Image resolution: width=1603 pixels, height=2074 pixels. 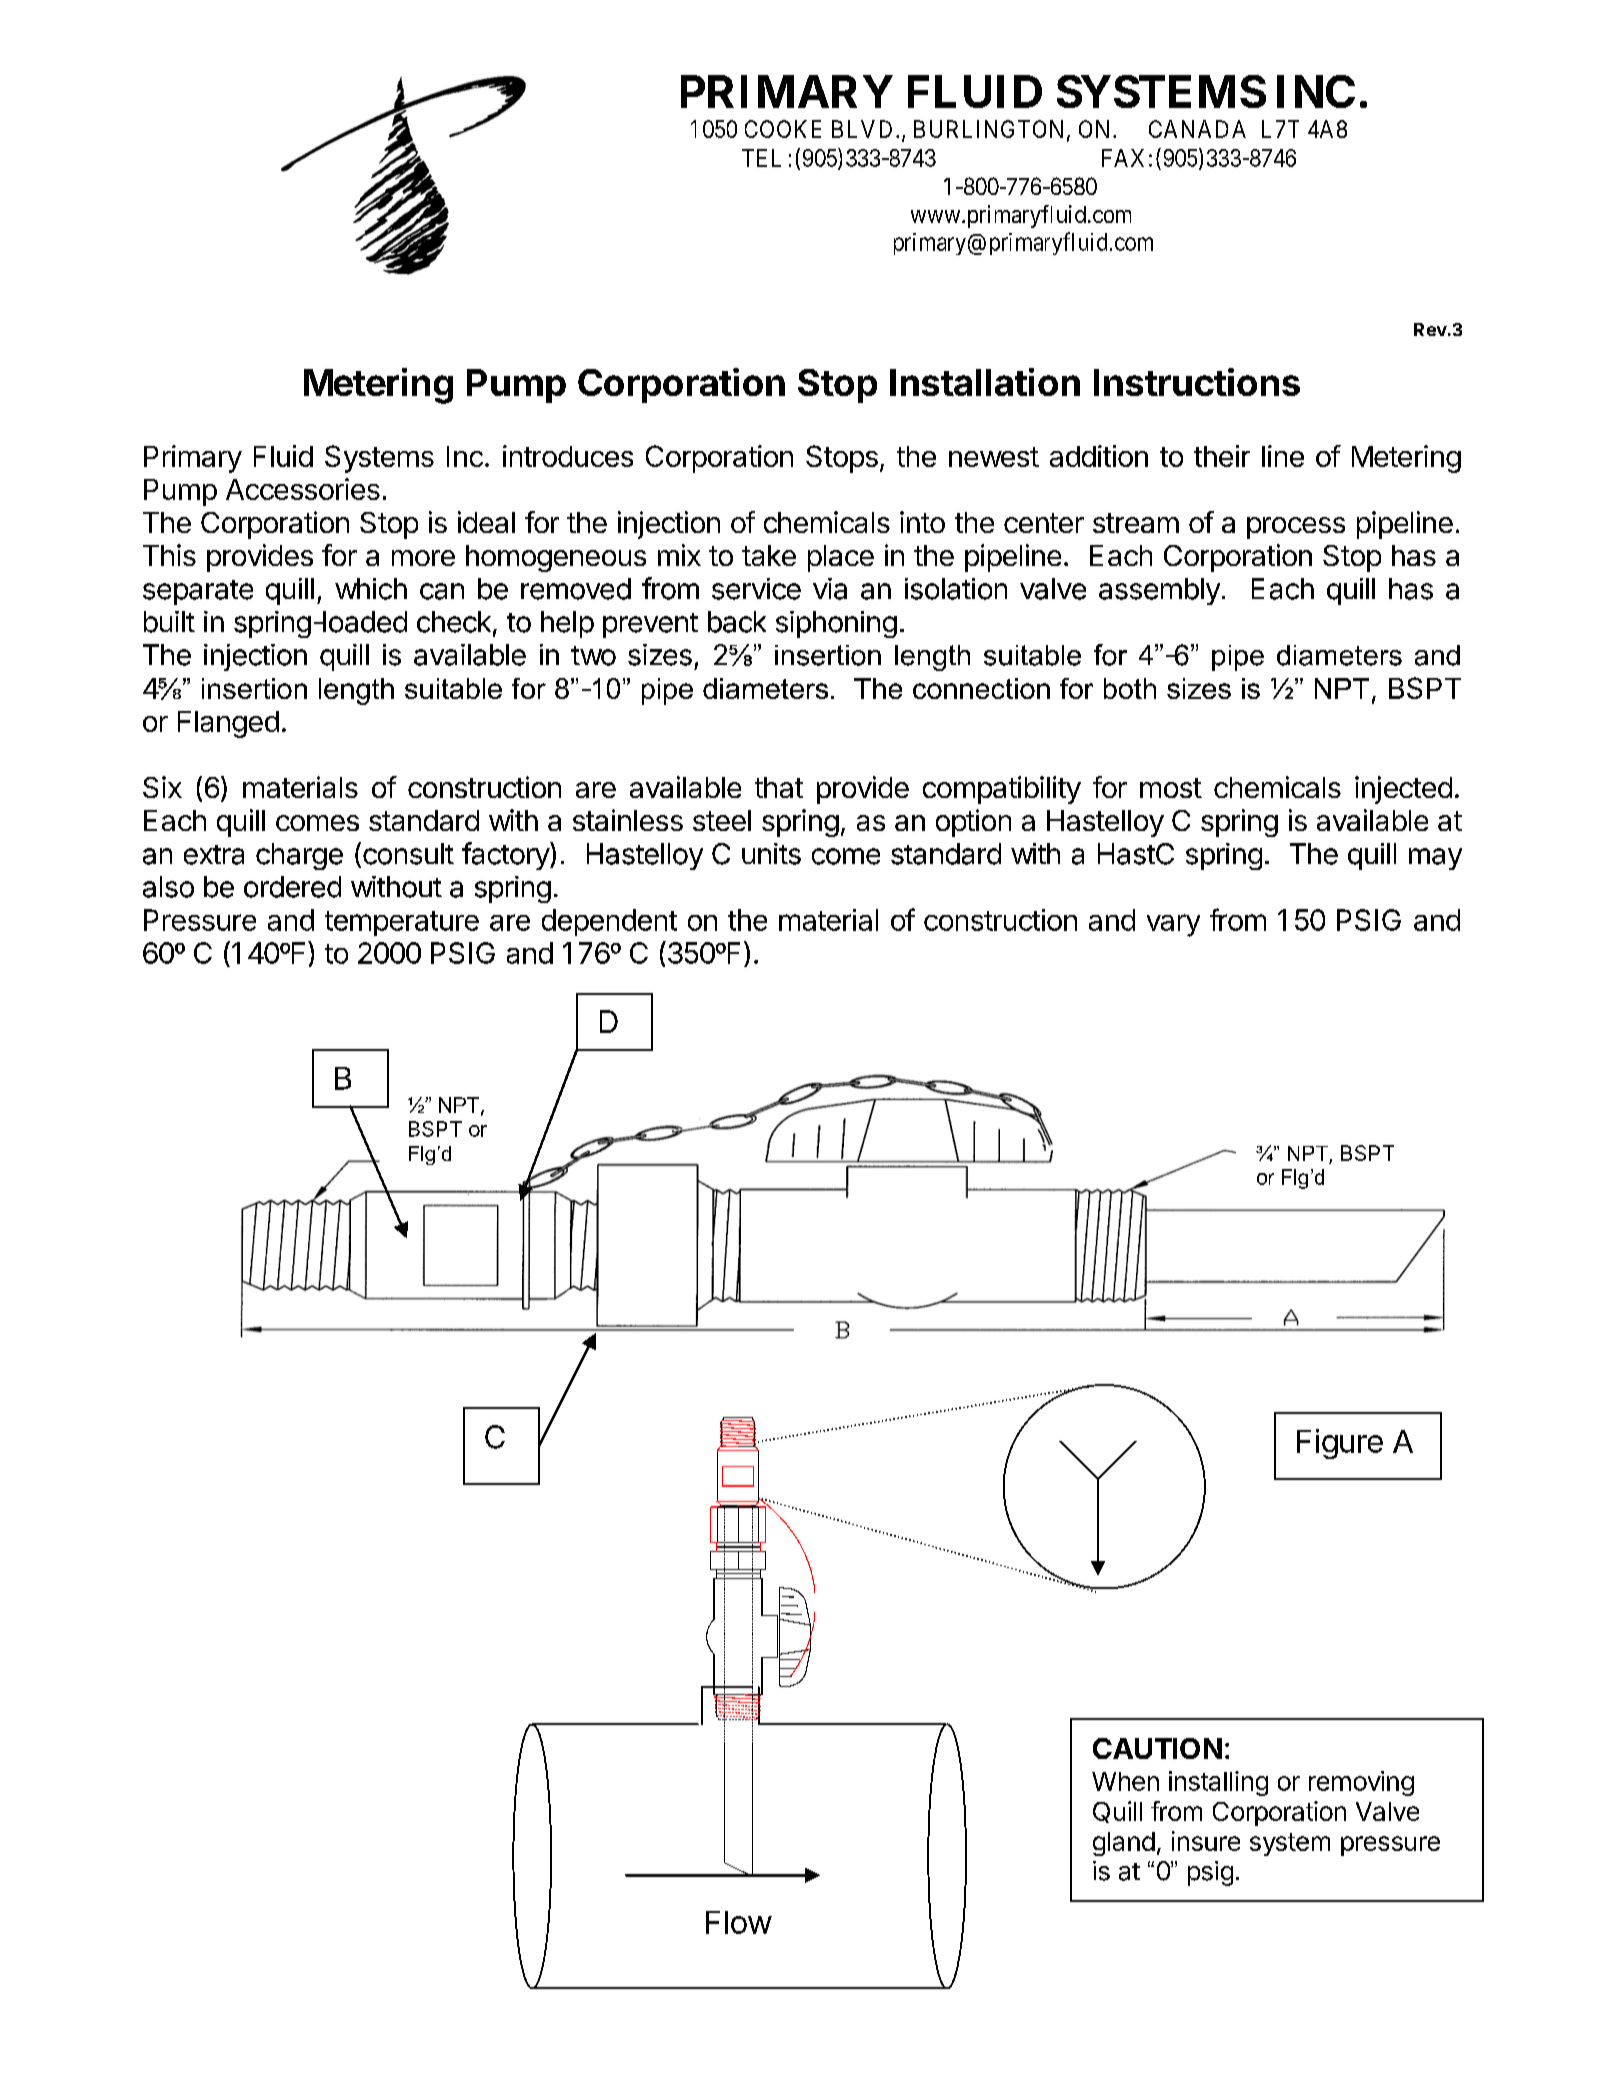 I want to click on charge, so click(x=299, y=856).
